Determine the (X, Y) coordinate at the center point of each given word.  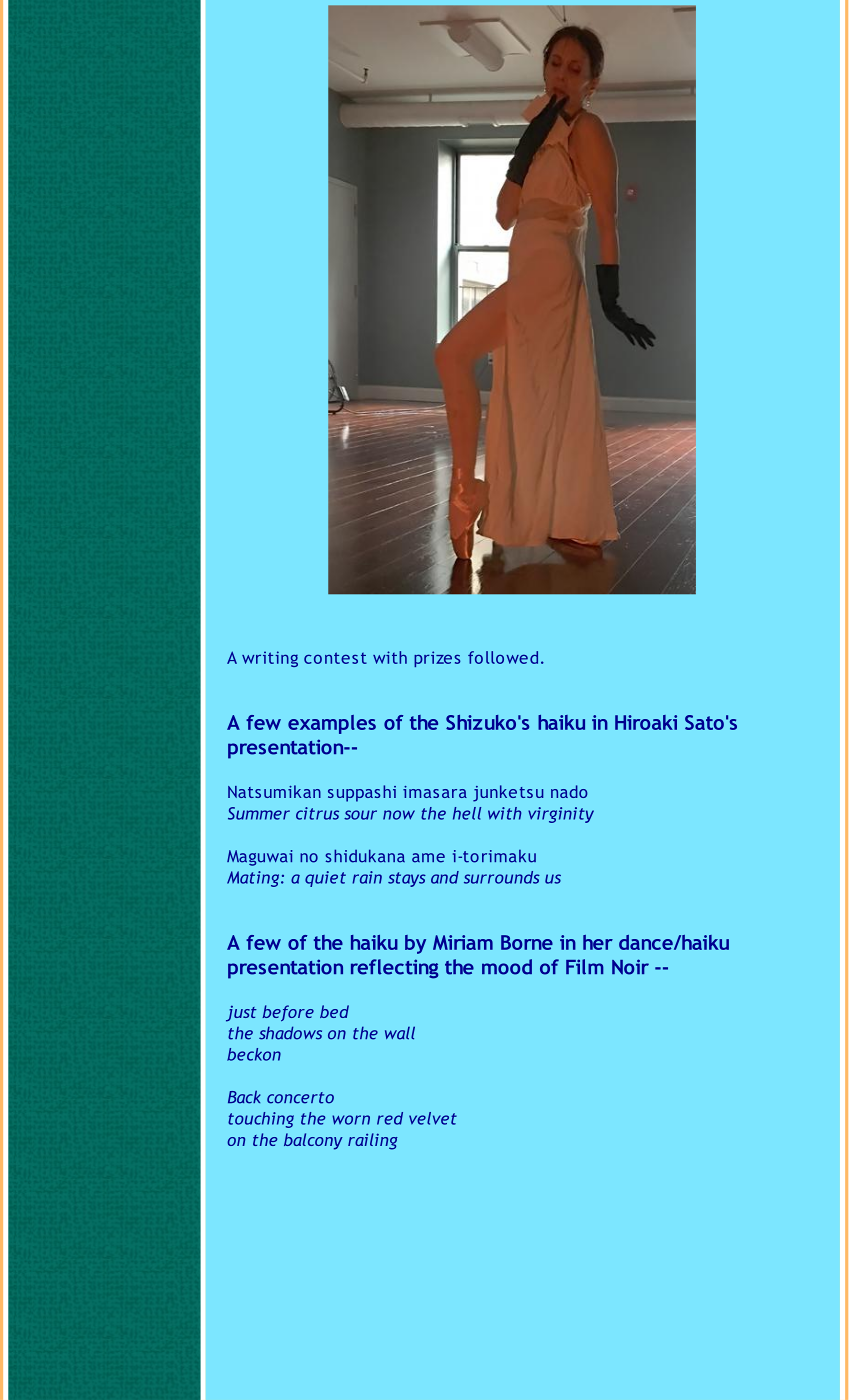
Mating (254, 879)
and (445, 877)
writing (270, 659)
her (598, 942)
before (288, 1013)
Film (585, 967)
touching (261, 1120)
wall (400, 1033)
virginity (561, 815)
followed (503, 657)
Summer (259, 813)
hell (467, 813)
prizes (437, 659)
